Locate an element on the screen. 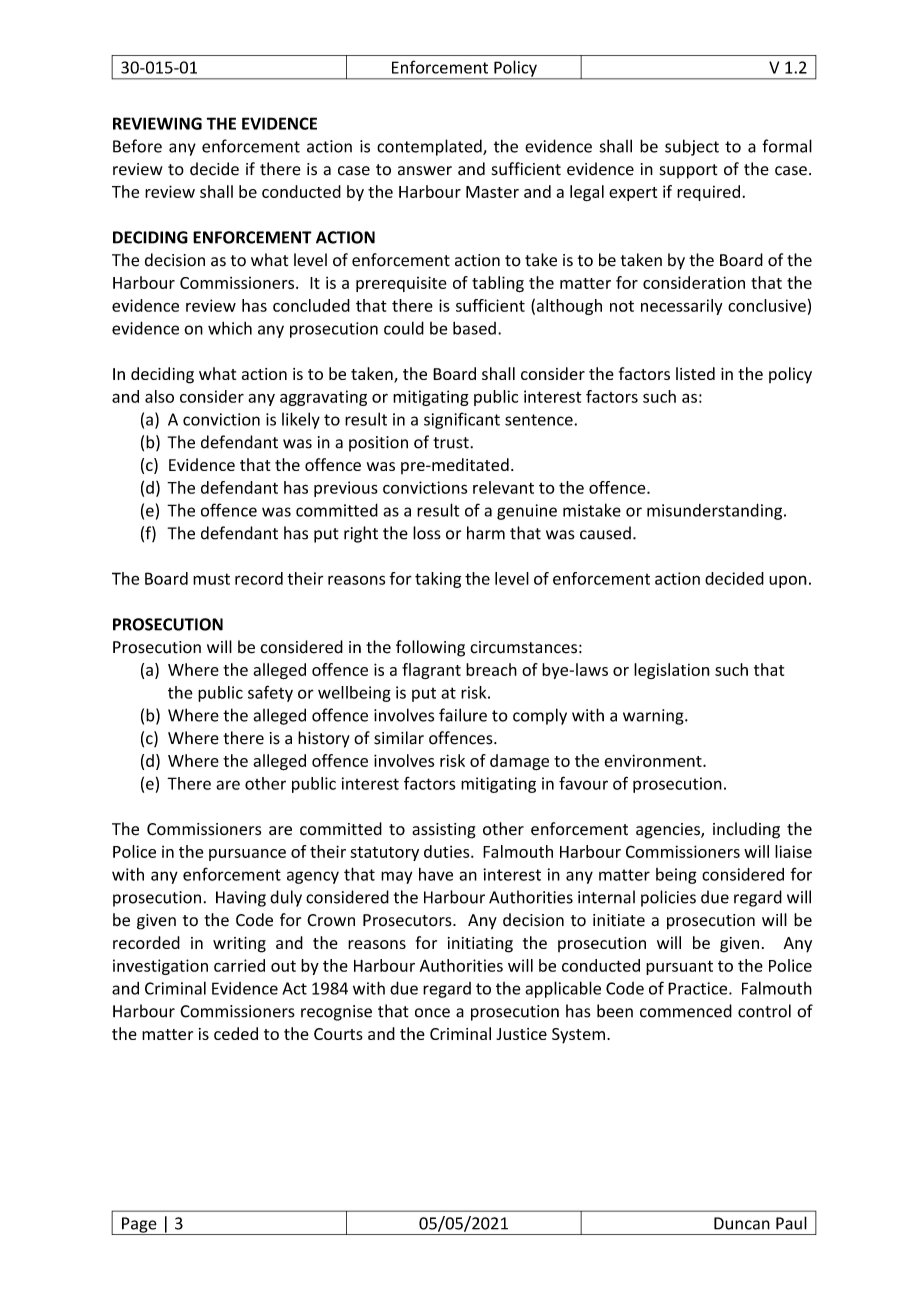 The width and height of the screenshot is (924, 1308). breach is located at coordinates (491, 669).
